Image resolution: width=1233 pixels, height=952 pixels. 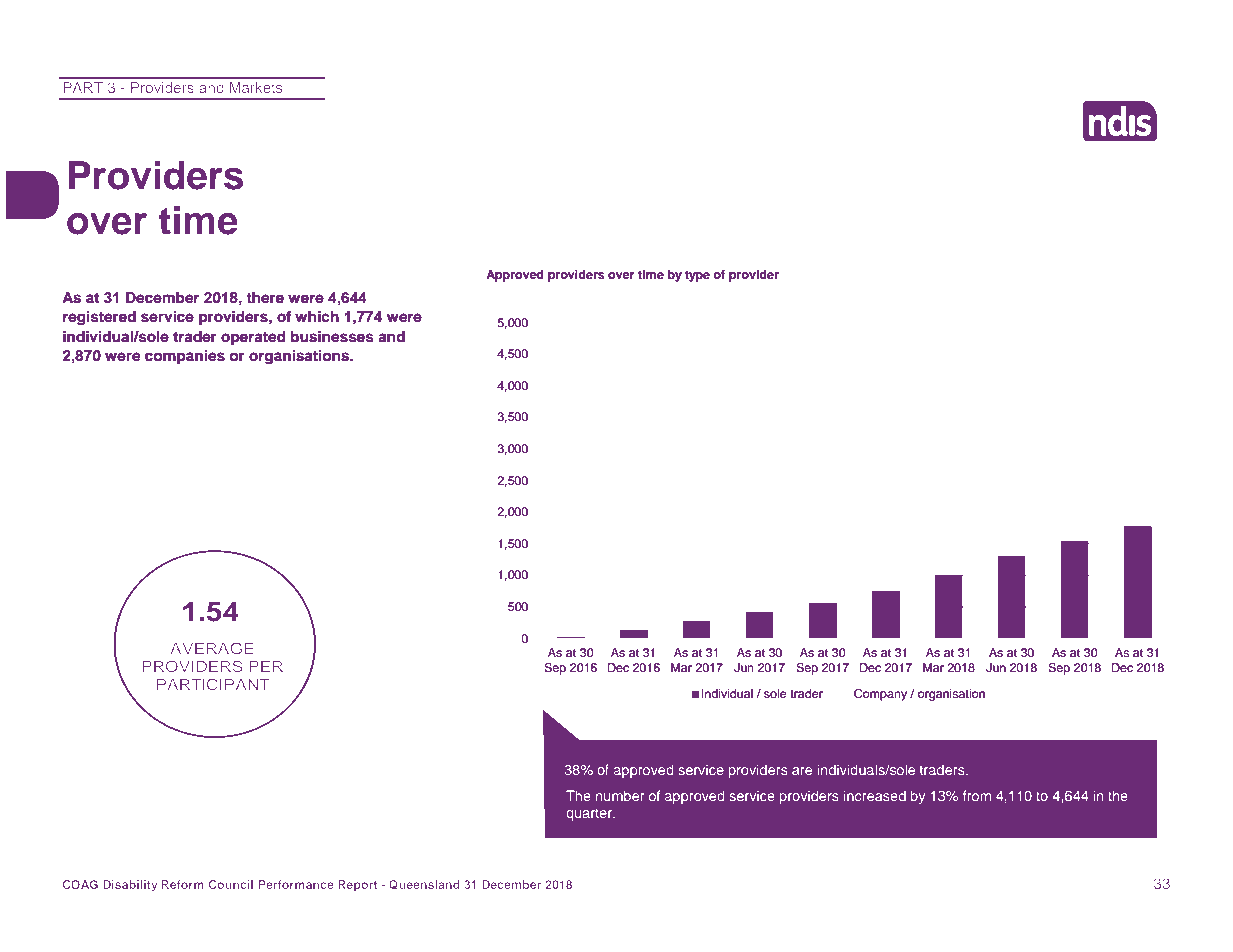 I want to click on there, so click(x=265, y=298).
